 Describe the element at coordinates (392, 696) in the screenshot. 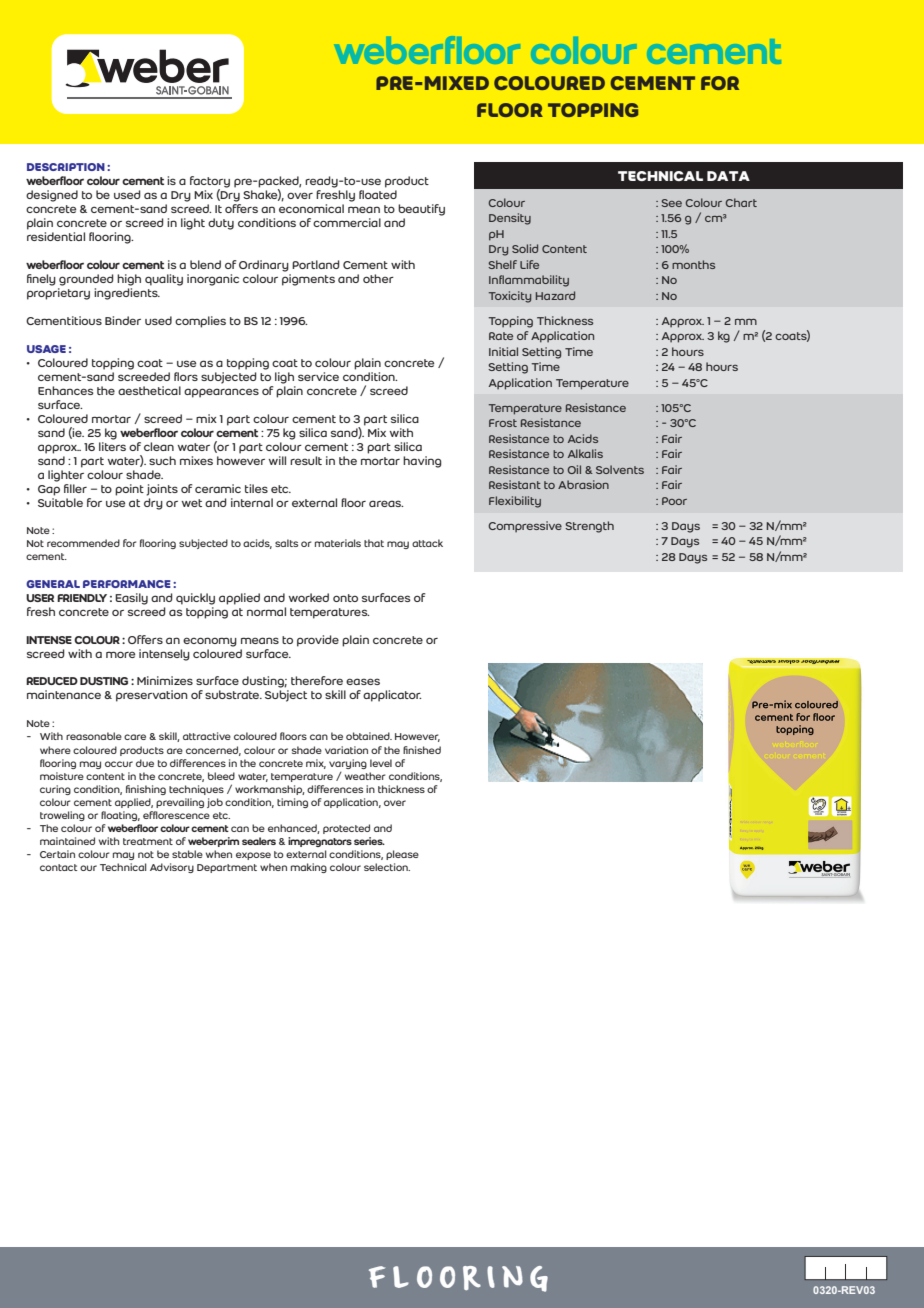

I see `applicator` at that location.
